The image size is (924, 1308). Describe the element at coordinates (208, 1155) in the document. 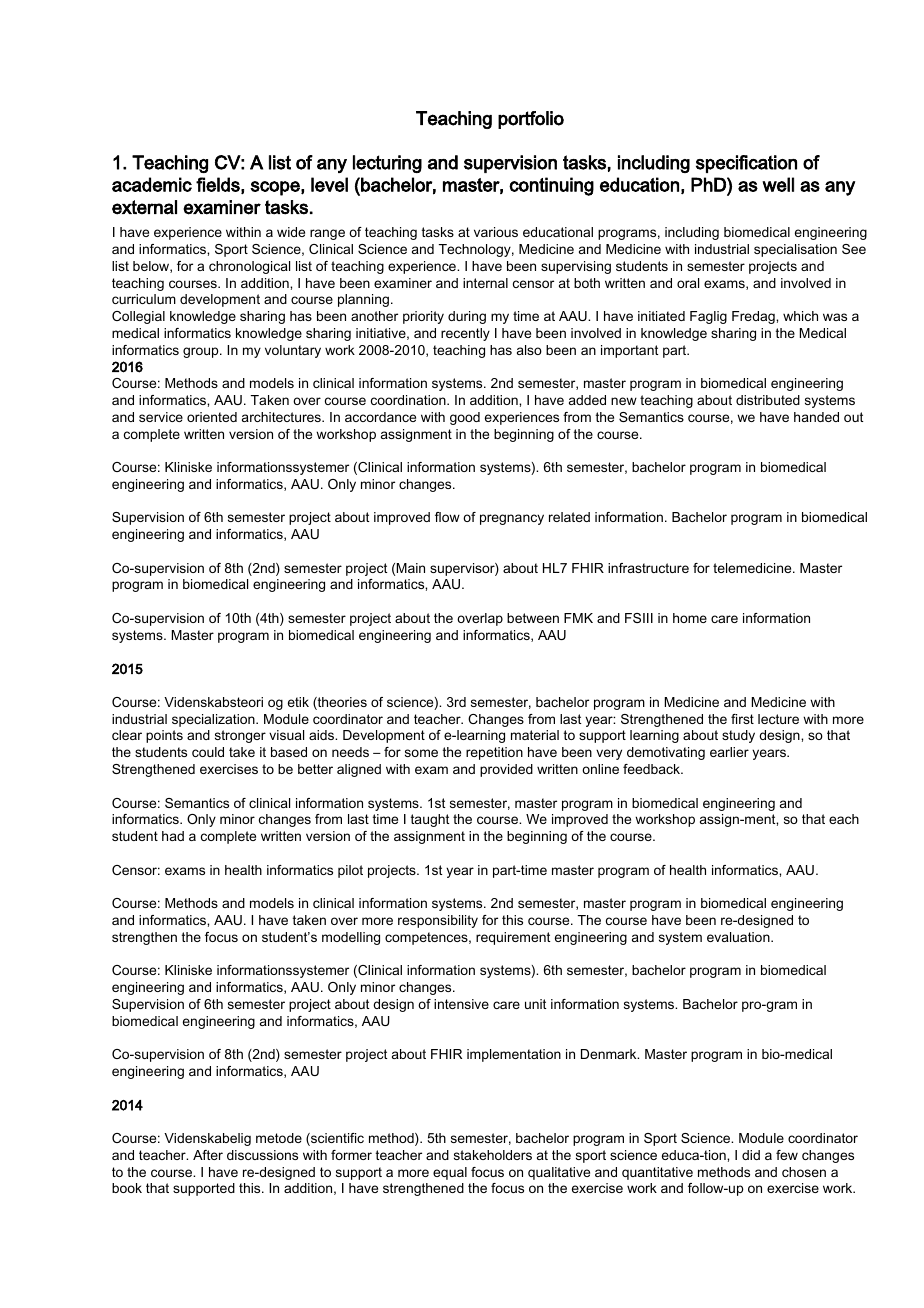

I see `After` at that location.
